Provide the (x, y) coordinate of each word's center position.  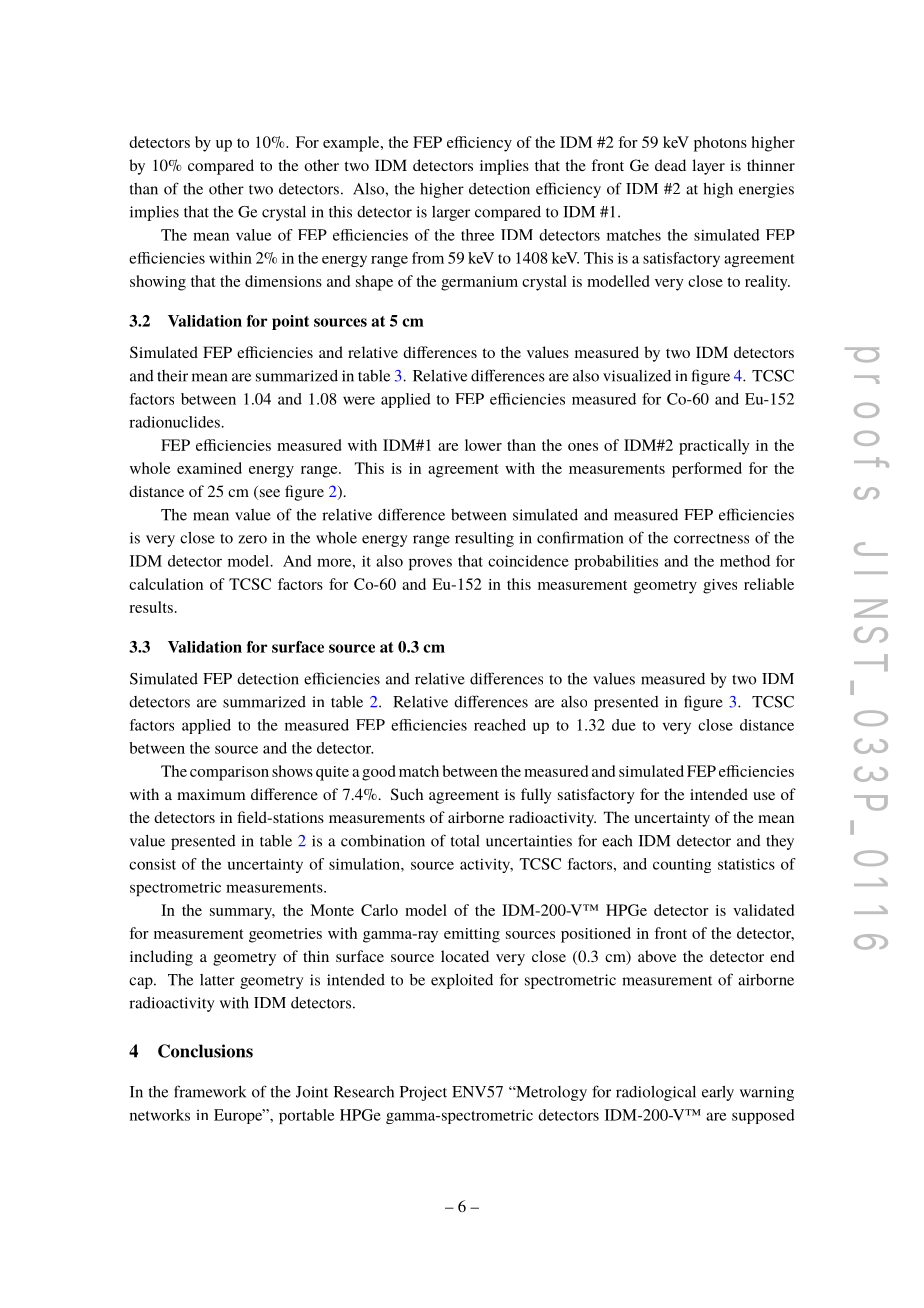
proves (430, 564)
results (151, 607)
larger (451, 213)
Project (423, 1093)
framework (210, 1091)
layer (708, 167)
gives (720, 586)
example (352, 144)
